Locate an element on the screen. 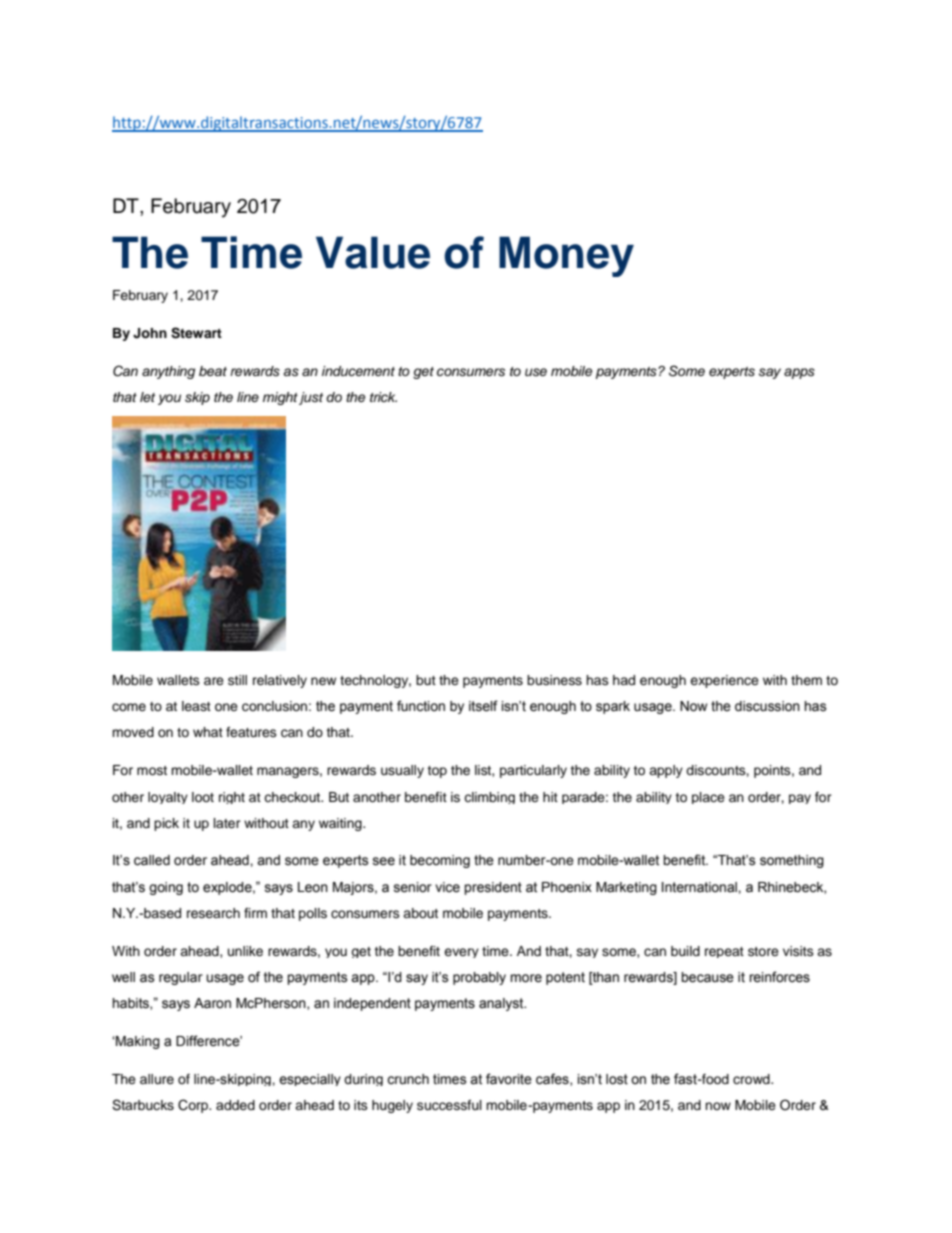 This screenshot has height=1233, width=952. Value is located at coordinates (373, 252).
